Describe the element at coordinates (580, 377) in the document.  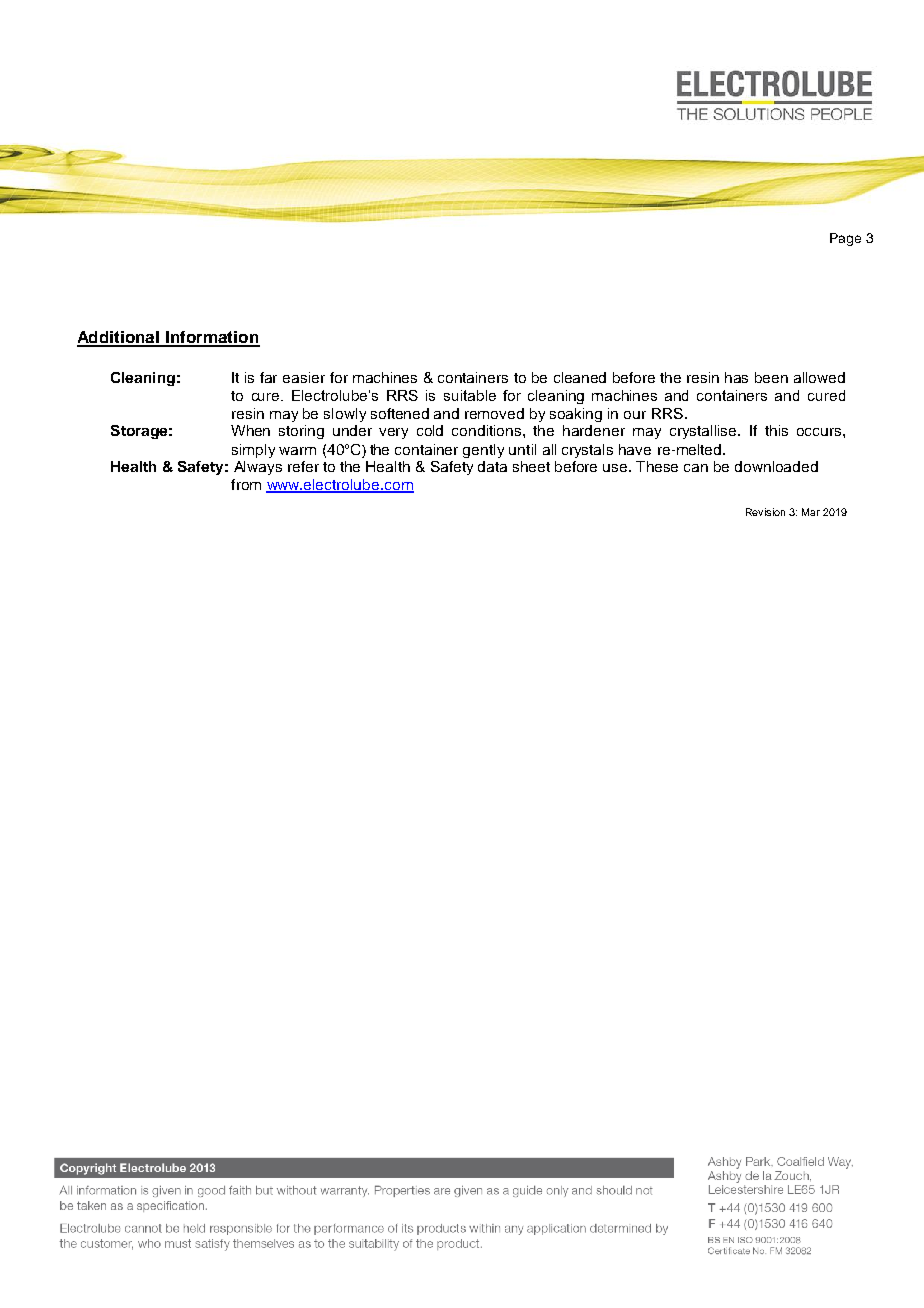
I see `cleaned` at that location.
